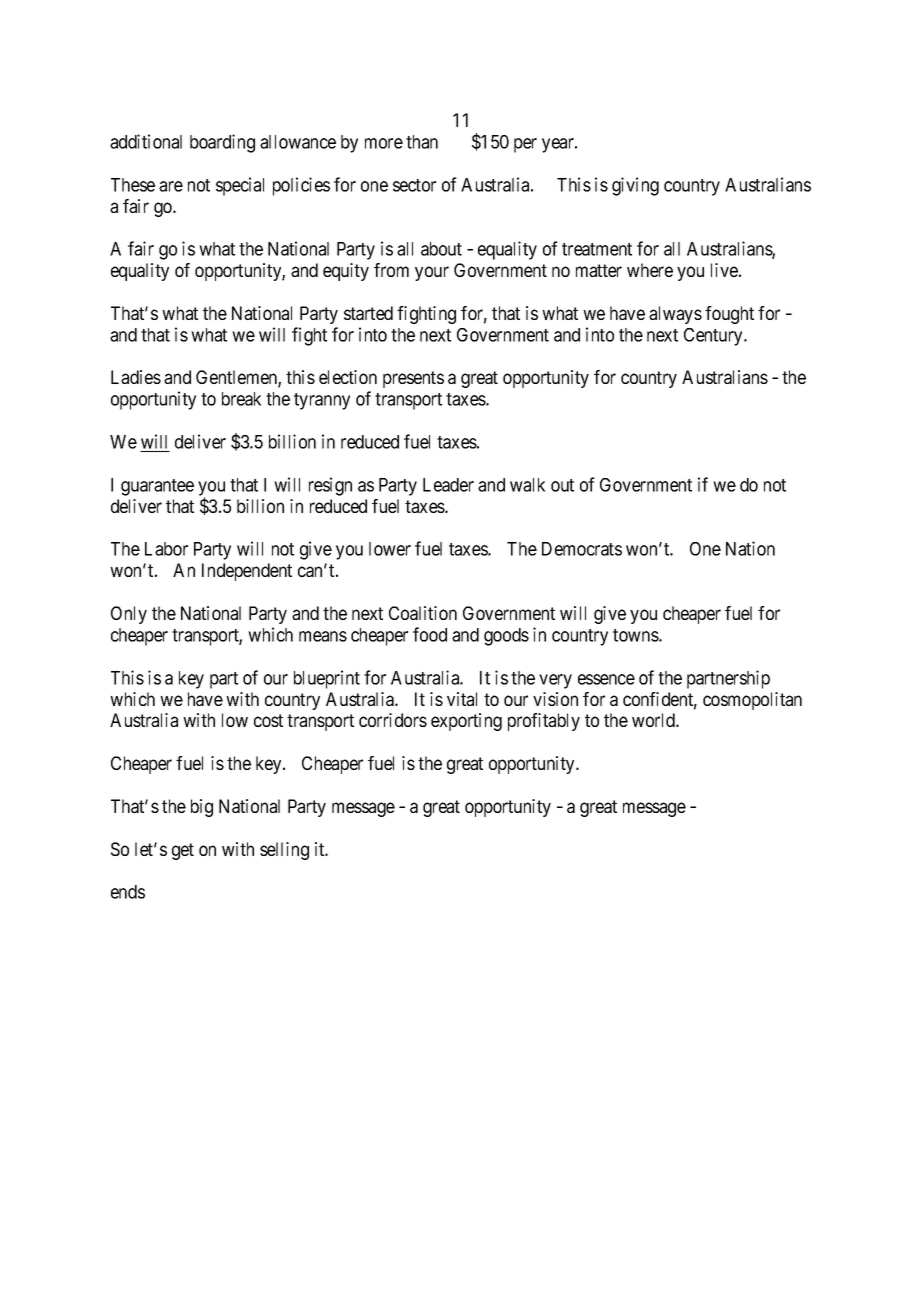 This screenshot has height=1308, width=924. I want to click on world, so click(654, 720).
